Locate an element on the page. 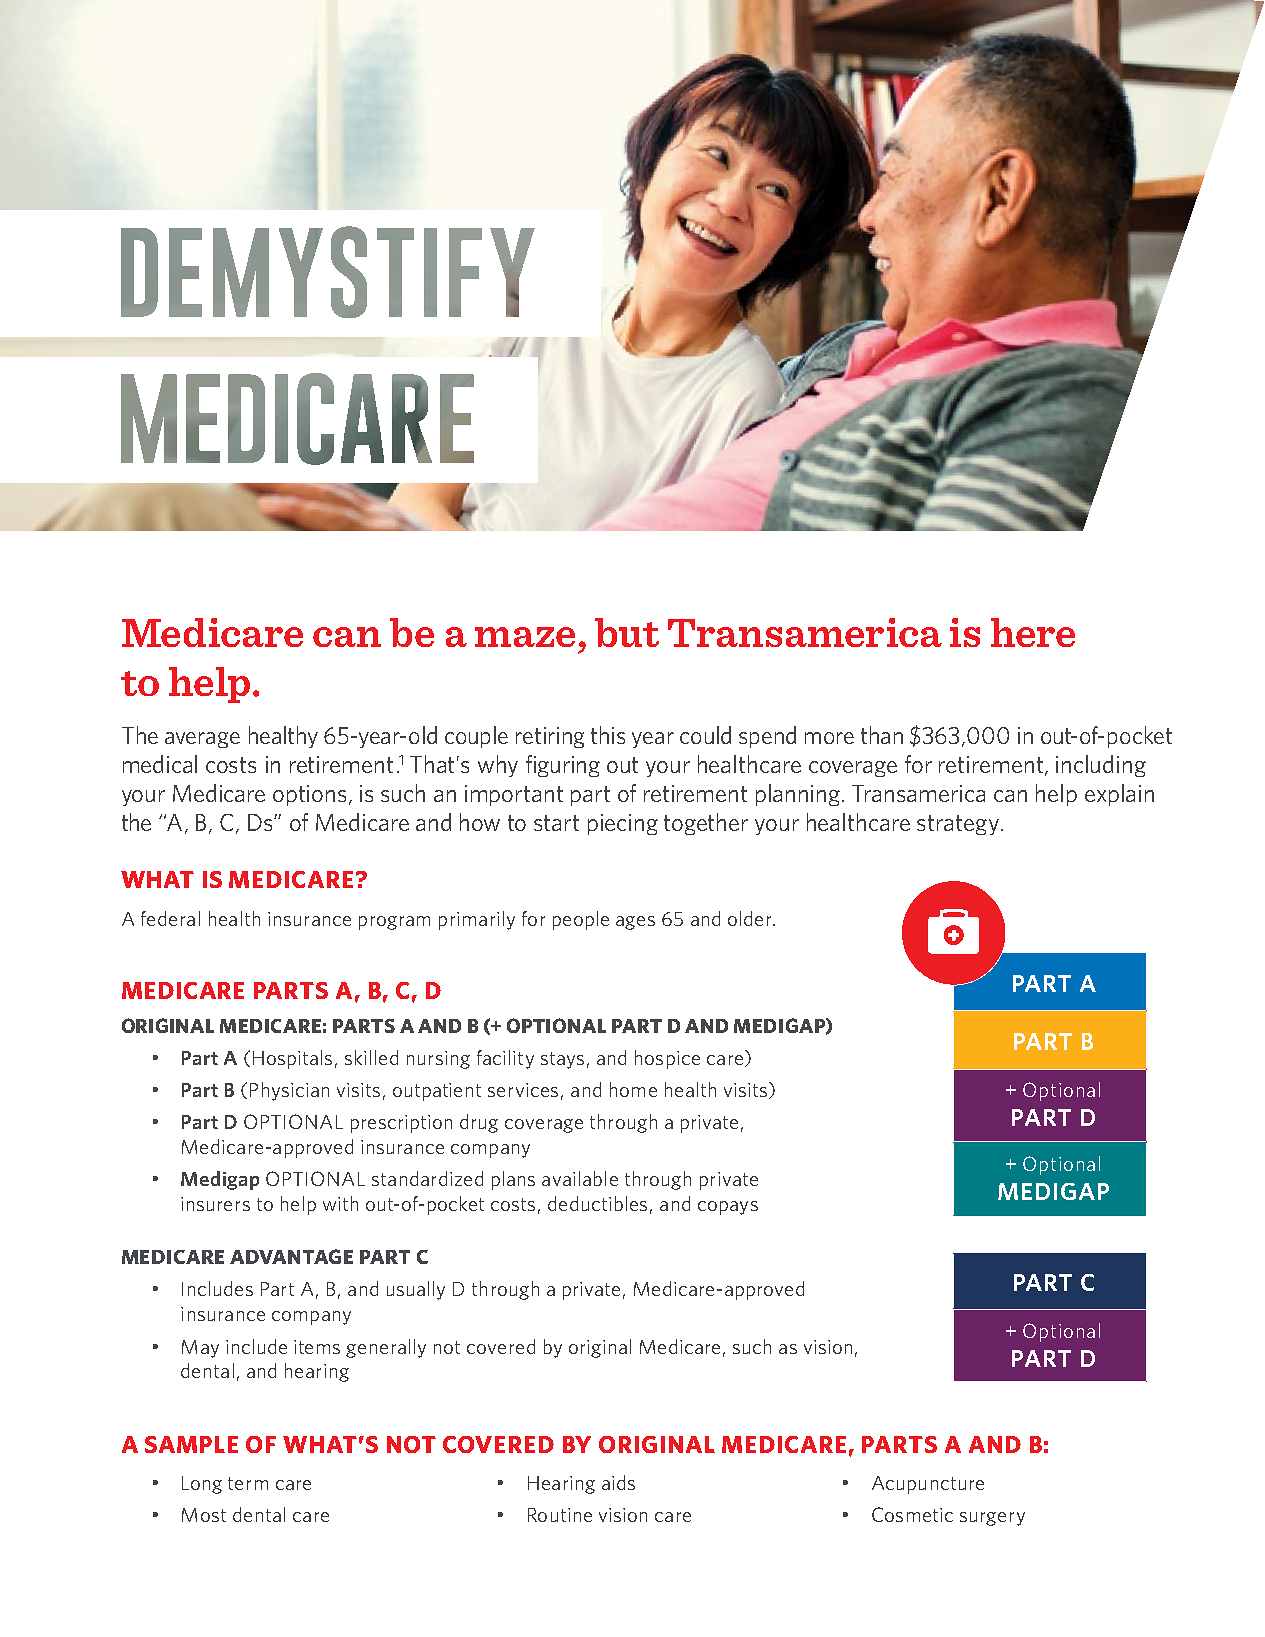 This page has width=1265, height=1637. average is located at coordinates (202, 740).
